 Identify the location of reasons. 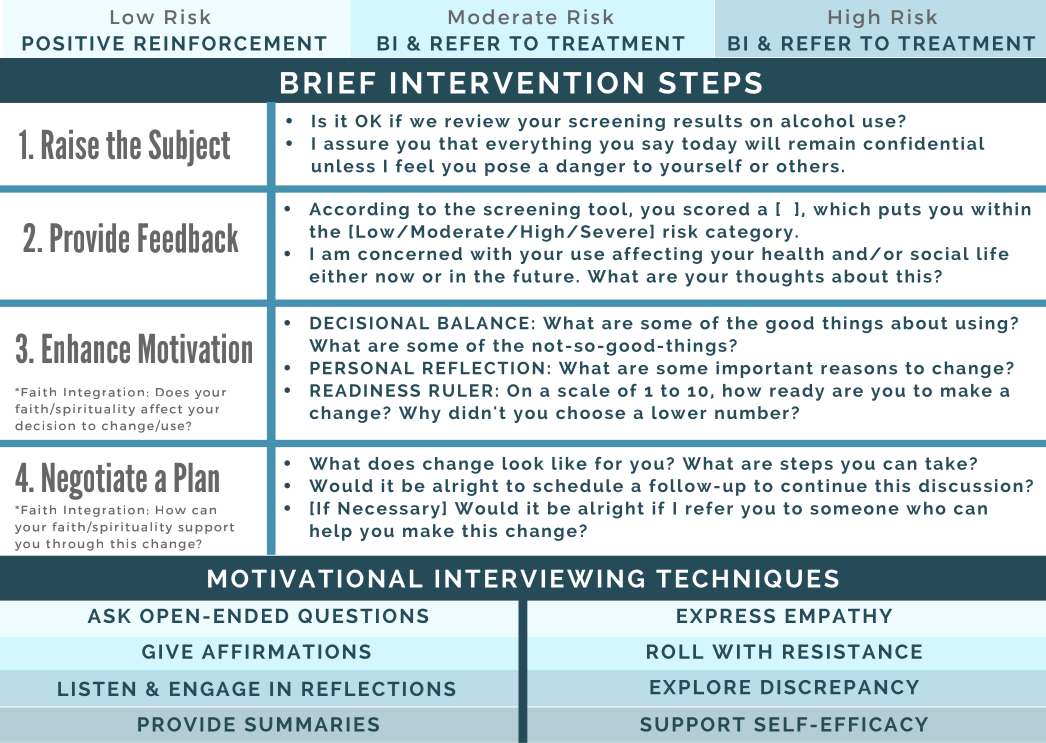
(859, 370).
